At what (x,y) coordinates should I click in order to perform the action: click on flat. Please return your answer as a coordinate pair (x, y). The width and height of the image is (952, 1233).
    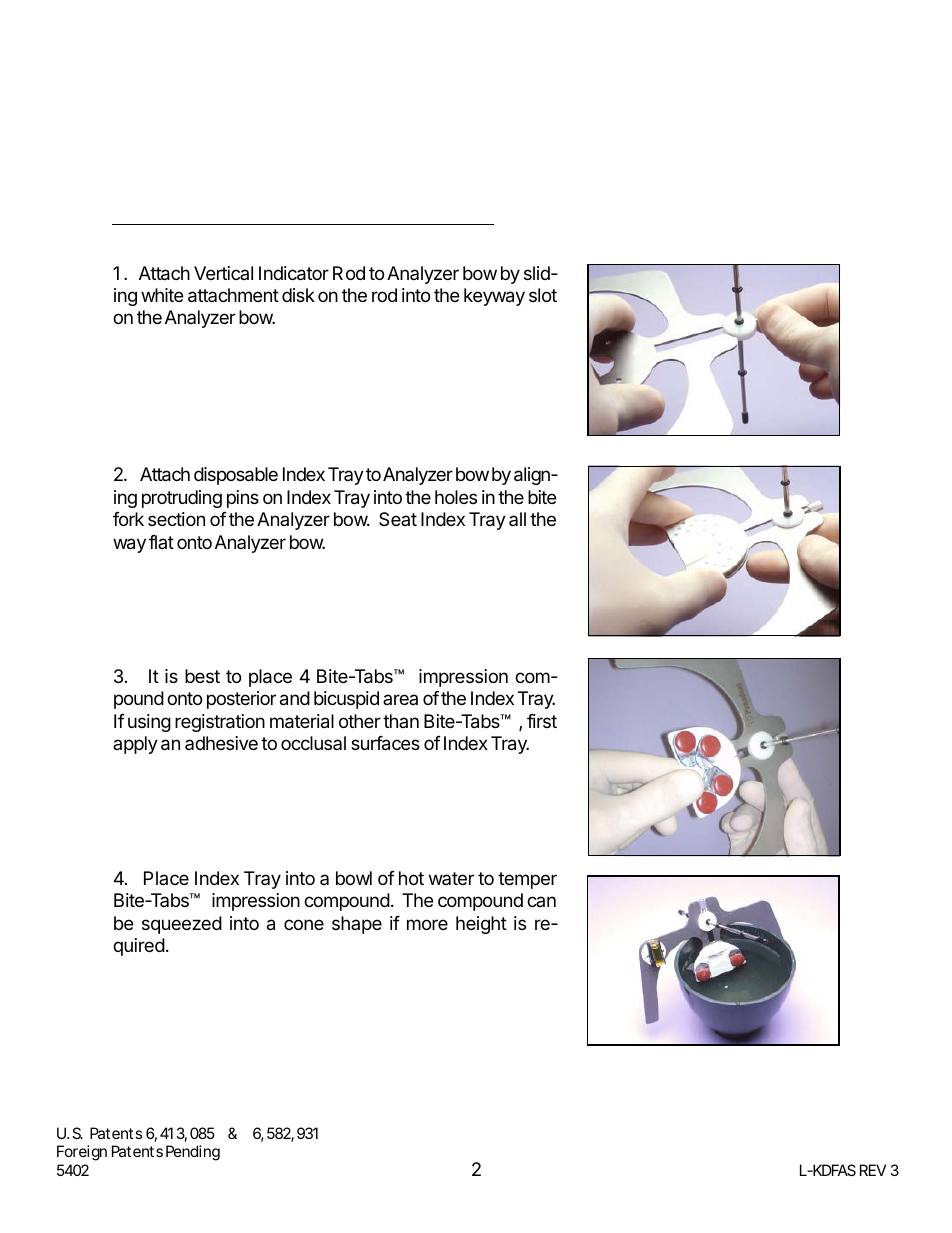
    Looking at the image, I should click on (161, 542).
